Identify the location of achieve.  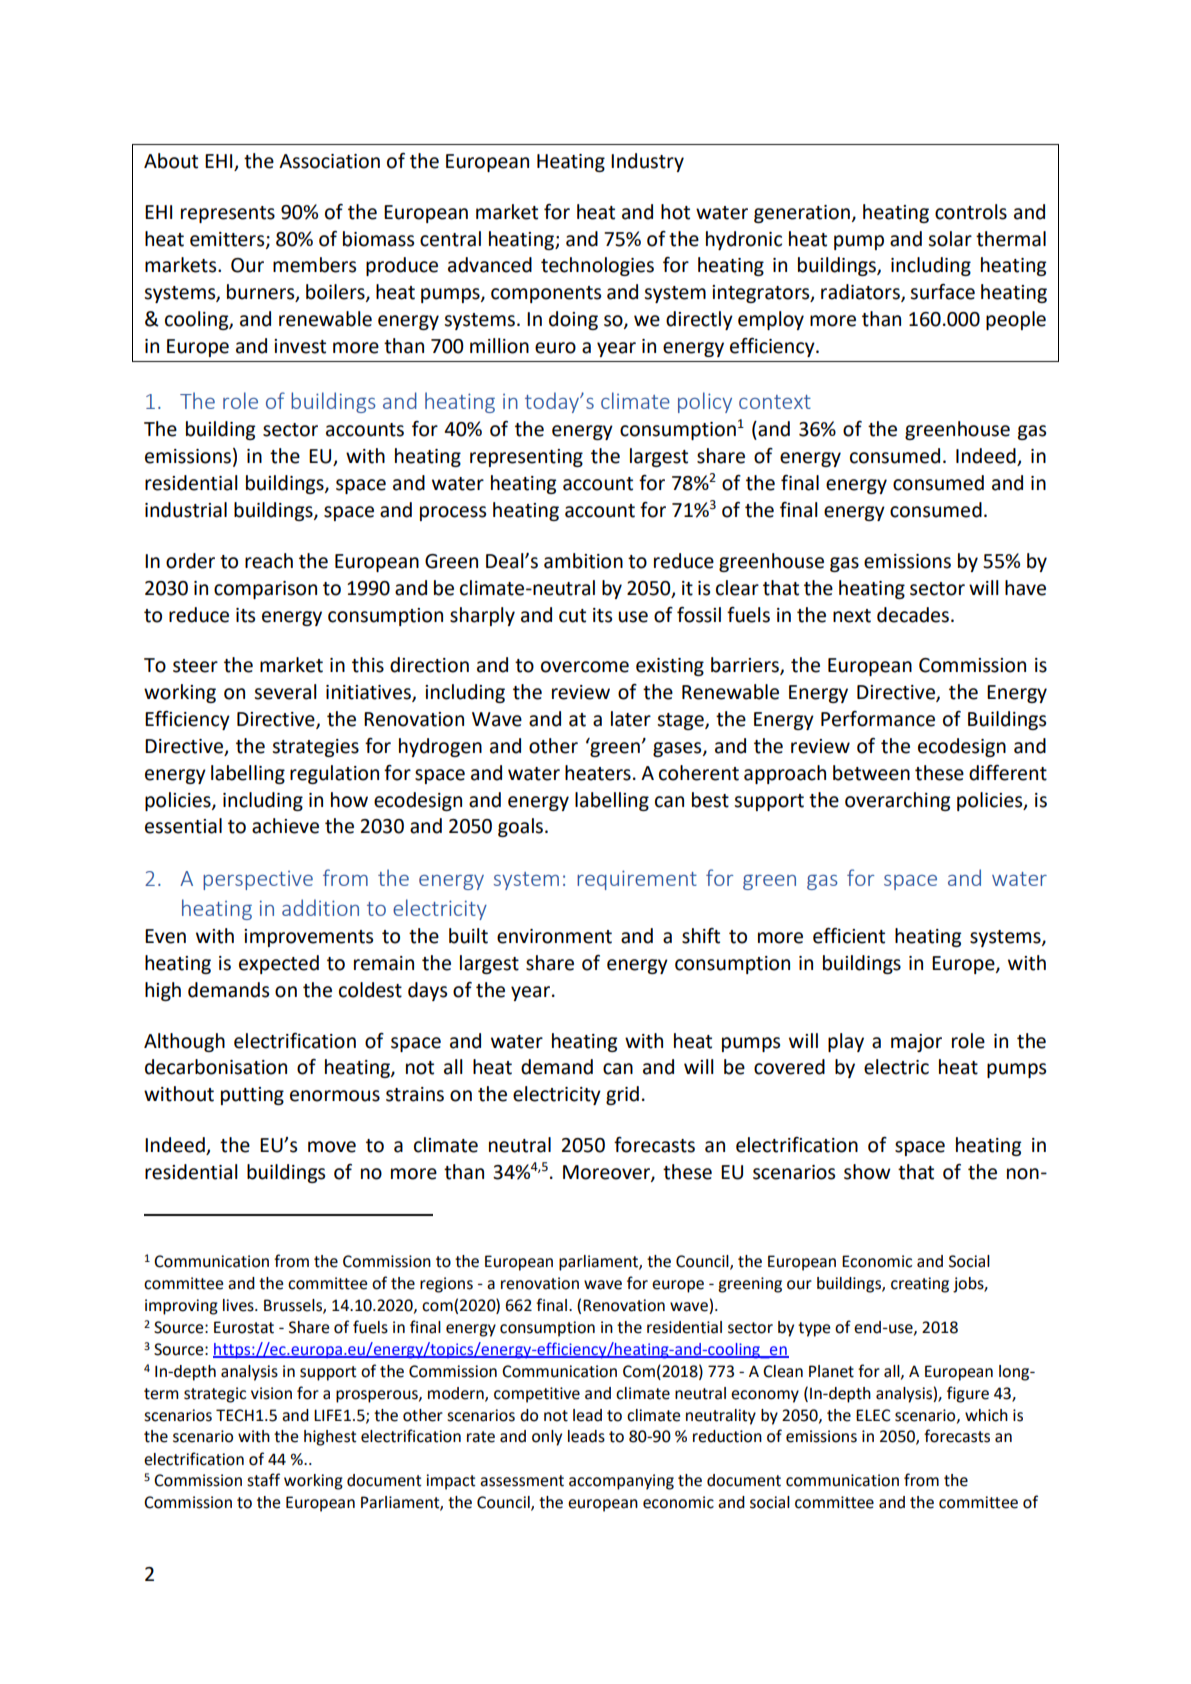
(285, 826).
